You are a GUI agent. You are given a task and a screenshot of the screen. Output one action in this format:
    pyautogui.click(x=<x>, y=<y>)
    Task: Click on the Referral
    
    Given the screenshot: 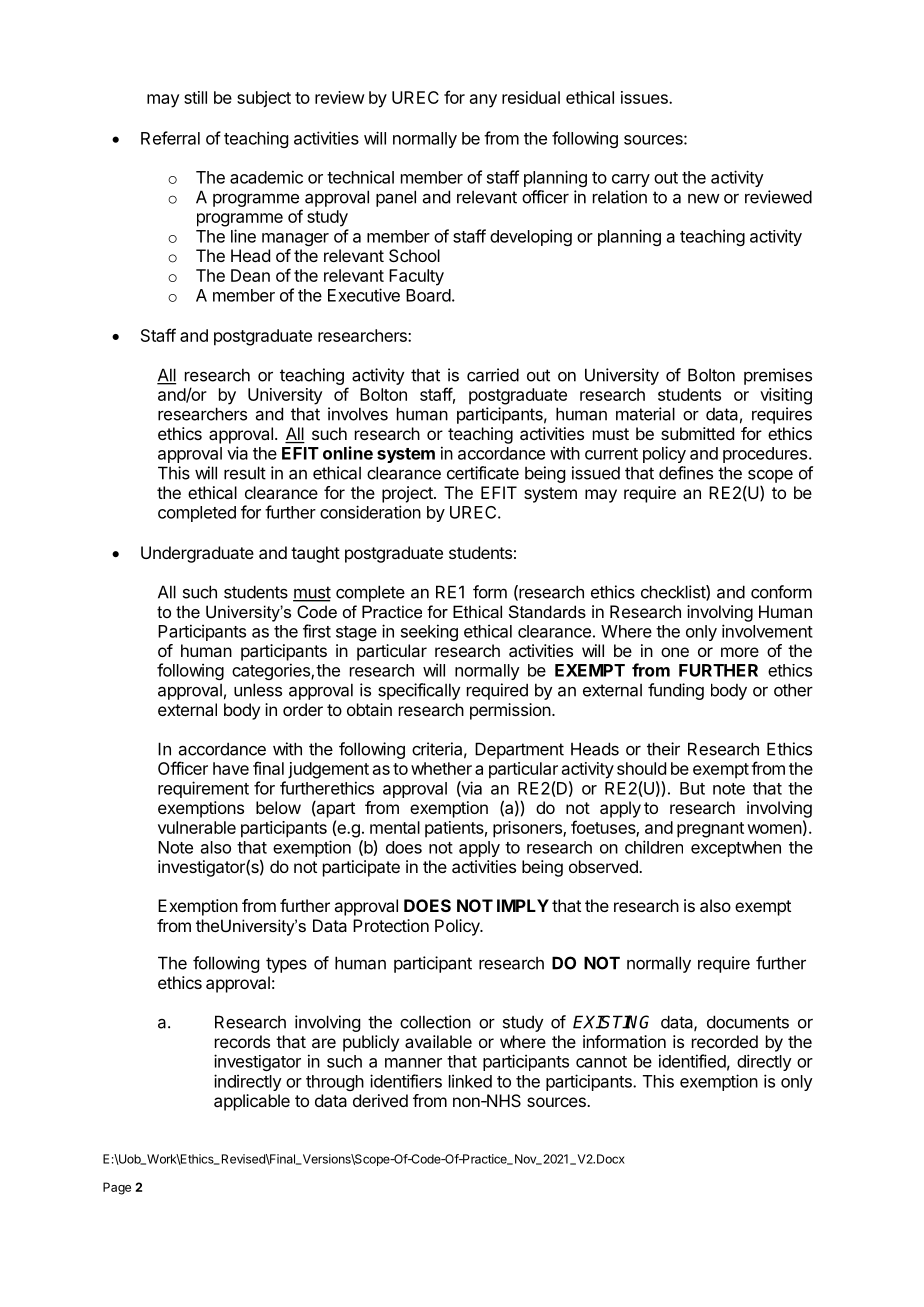 What is the action you would take?
    pyautogui.click(x=170, y=138)
